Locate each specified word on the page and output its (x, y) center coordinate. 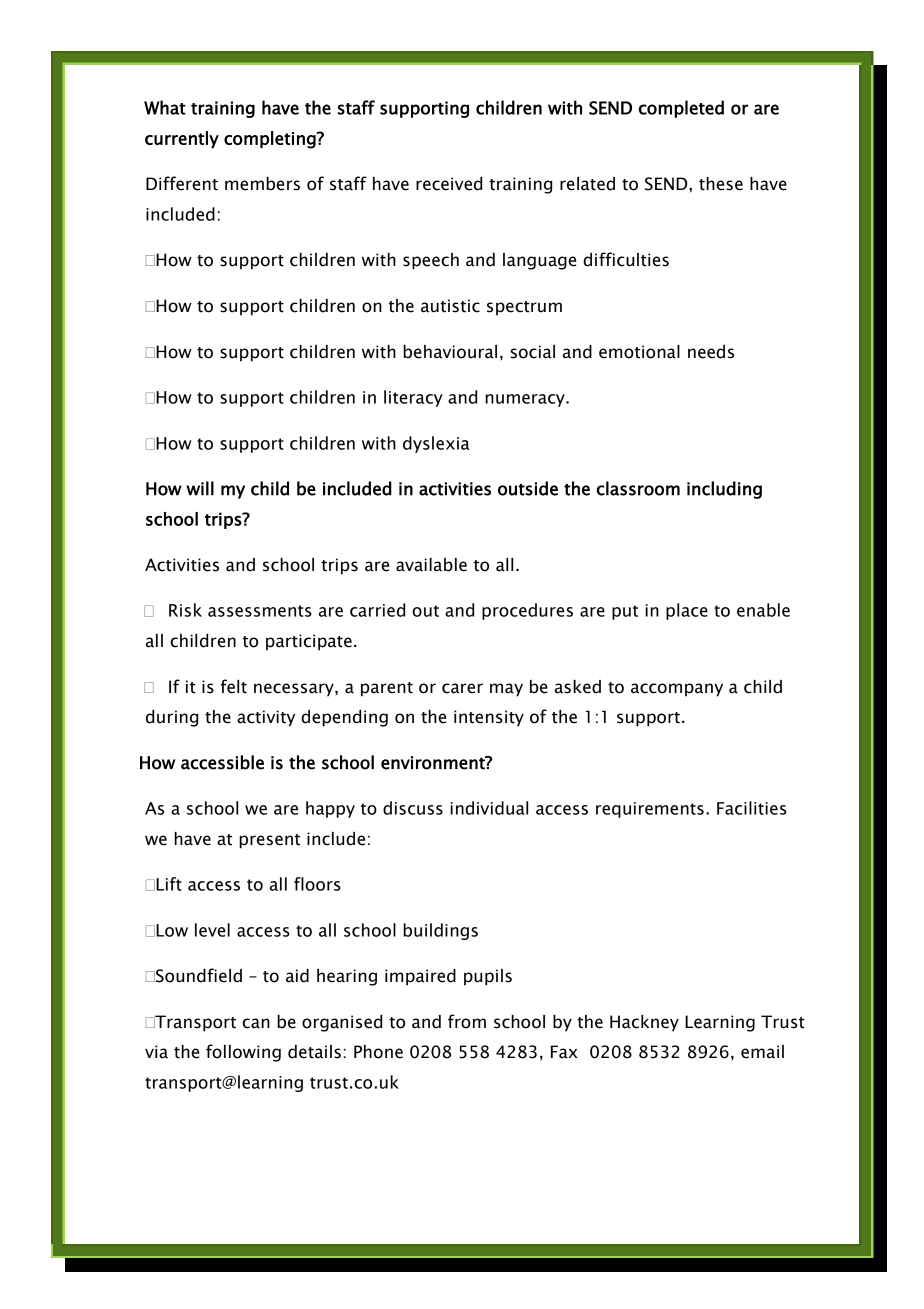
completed (681, 109)
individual (489, 808)
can (256, 1023)
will (200, 488)
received (449, 184)
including (724, 490)
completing (271, 140)
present (269, 841)
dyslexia (436, 444)
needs (711, 352)
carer (462, 688)
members (262, 184)
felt (234, 686)
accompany (677, 690)
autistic (450, 306)
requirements (650, 810)
